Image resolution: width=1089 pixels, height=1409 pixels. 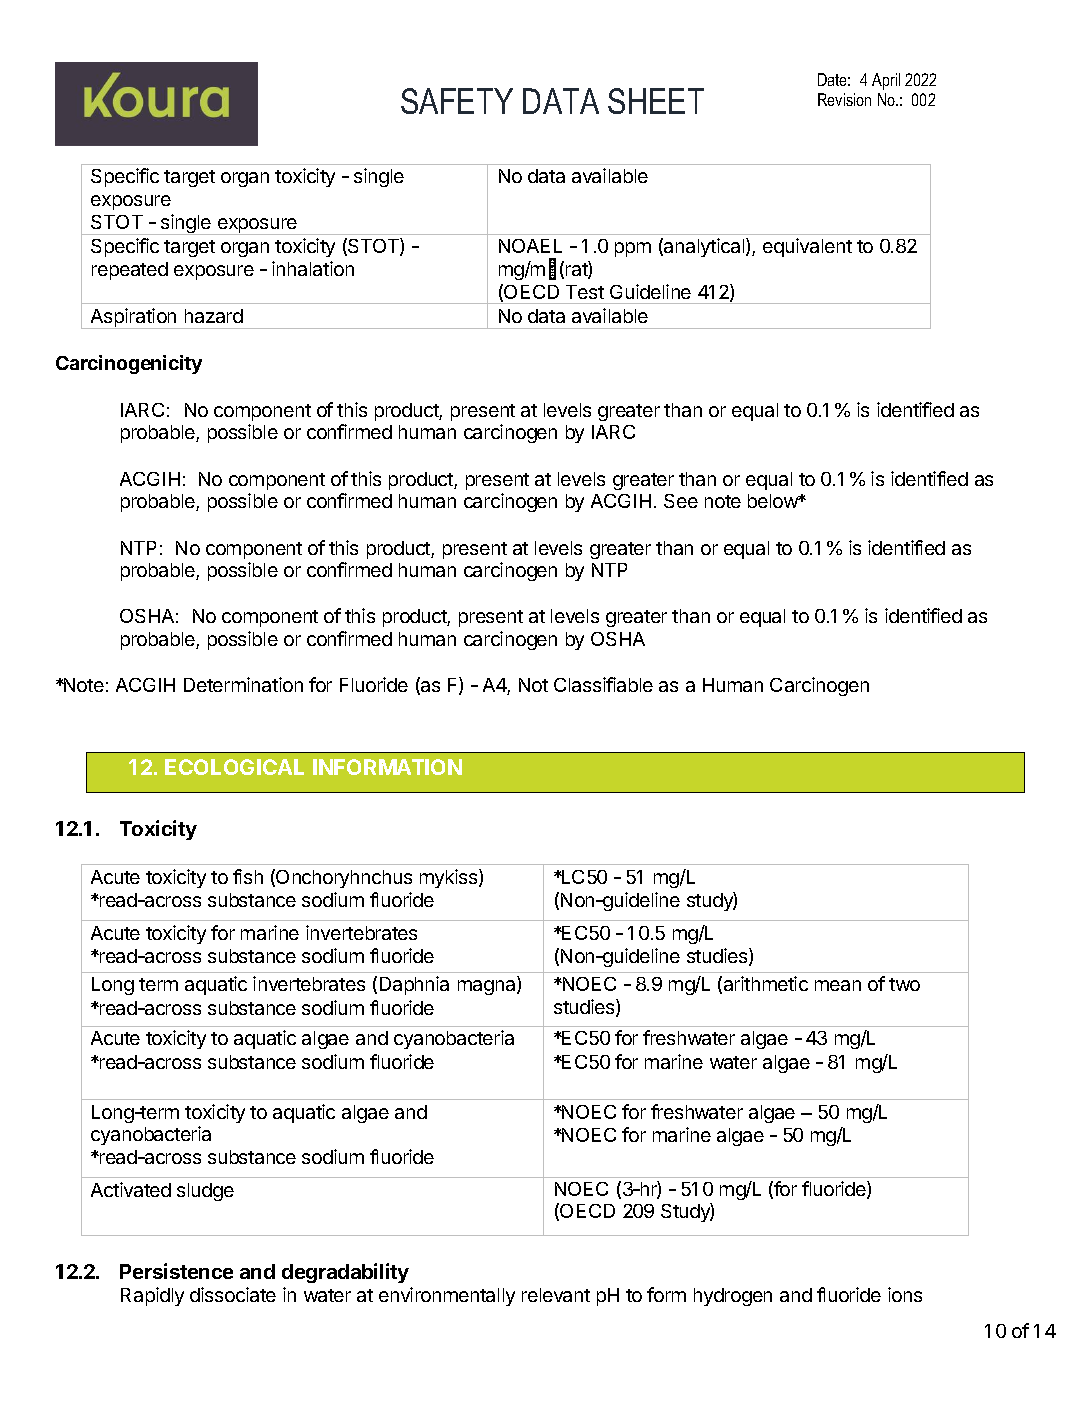 I want to click on ECOLOGICAL, so click(x=234, y=767).
